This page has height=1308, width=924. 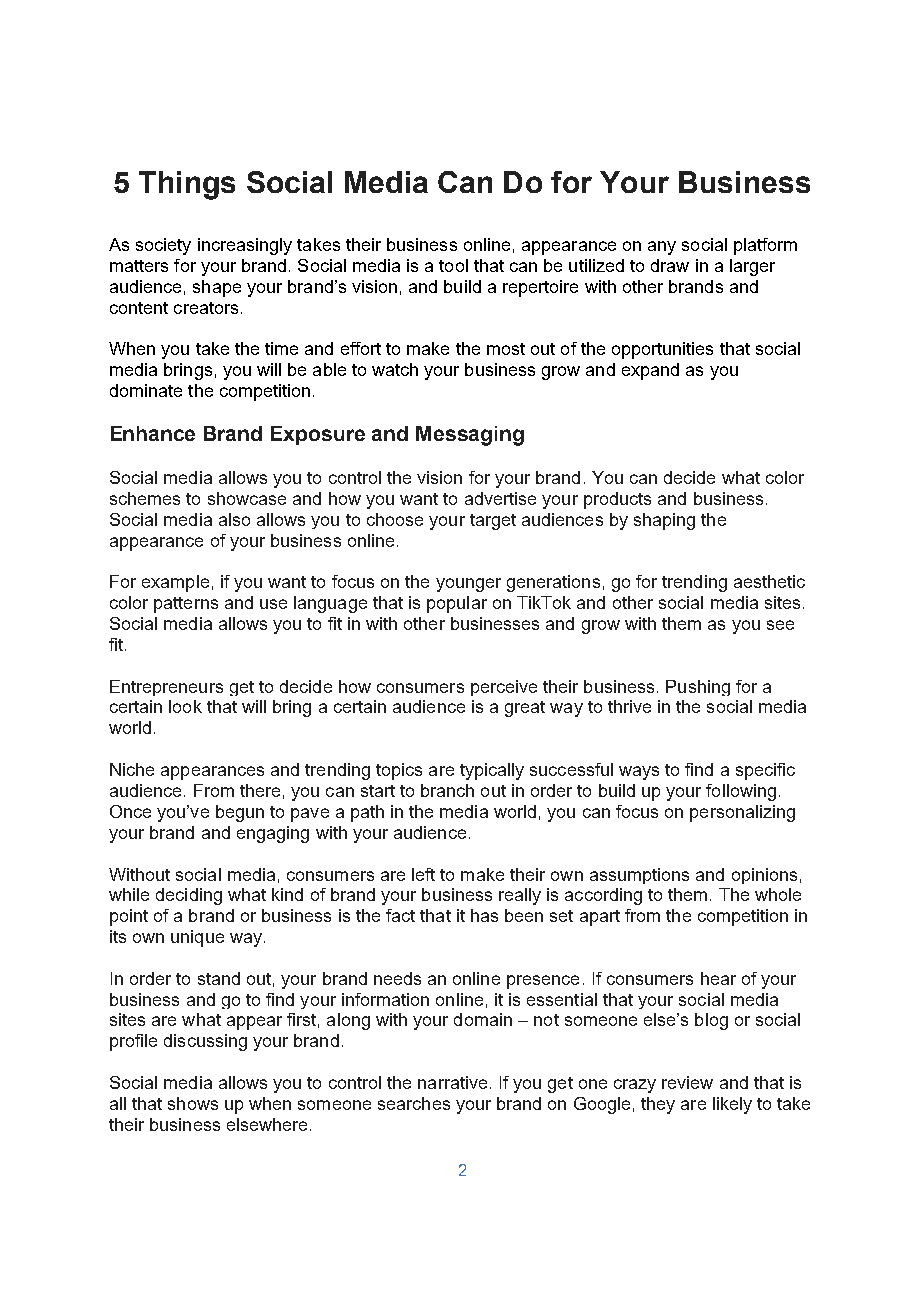 What do you see at coordinates (453, 265) in the page?
I see `tool` at bounding box center [453, 265].
